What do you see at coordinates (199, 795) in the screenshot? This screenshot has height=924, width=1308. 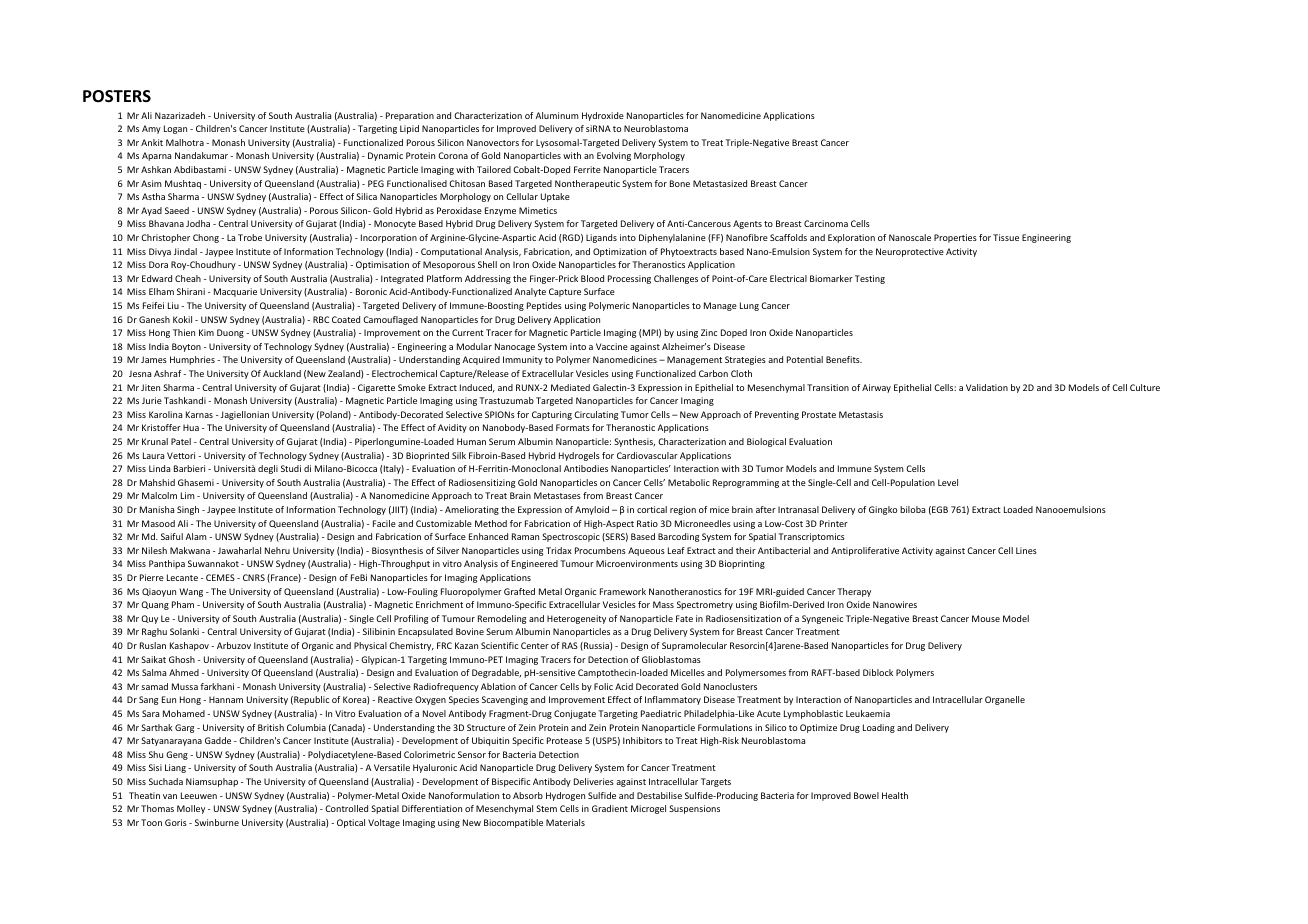 I see `Leeuwen` at bounding box center [199, 795].
